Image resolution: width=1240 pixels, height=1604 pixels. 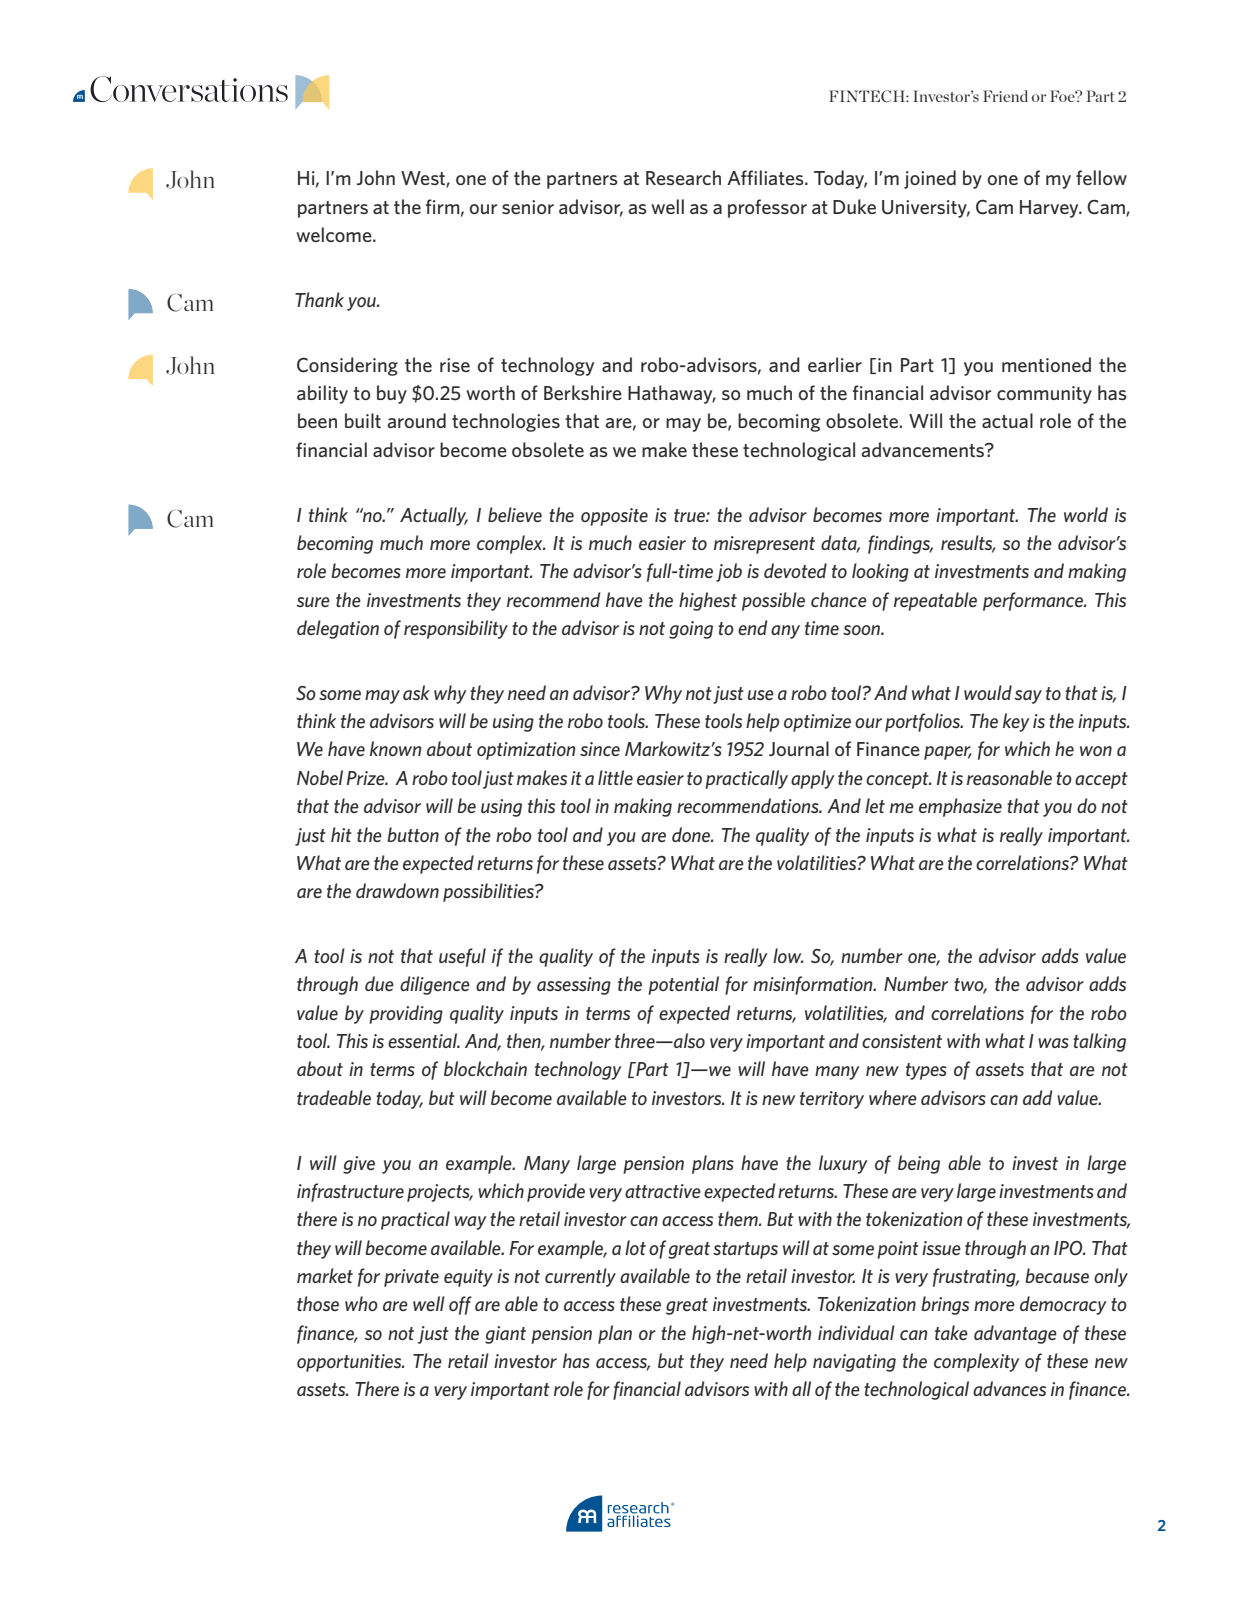 I want to click on known, so click(x=396, y=748).
